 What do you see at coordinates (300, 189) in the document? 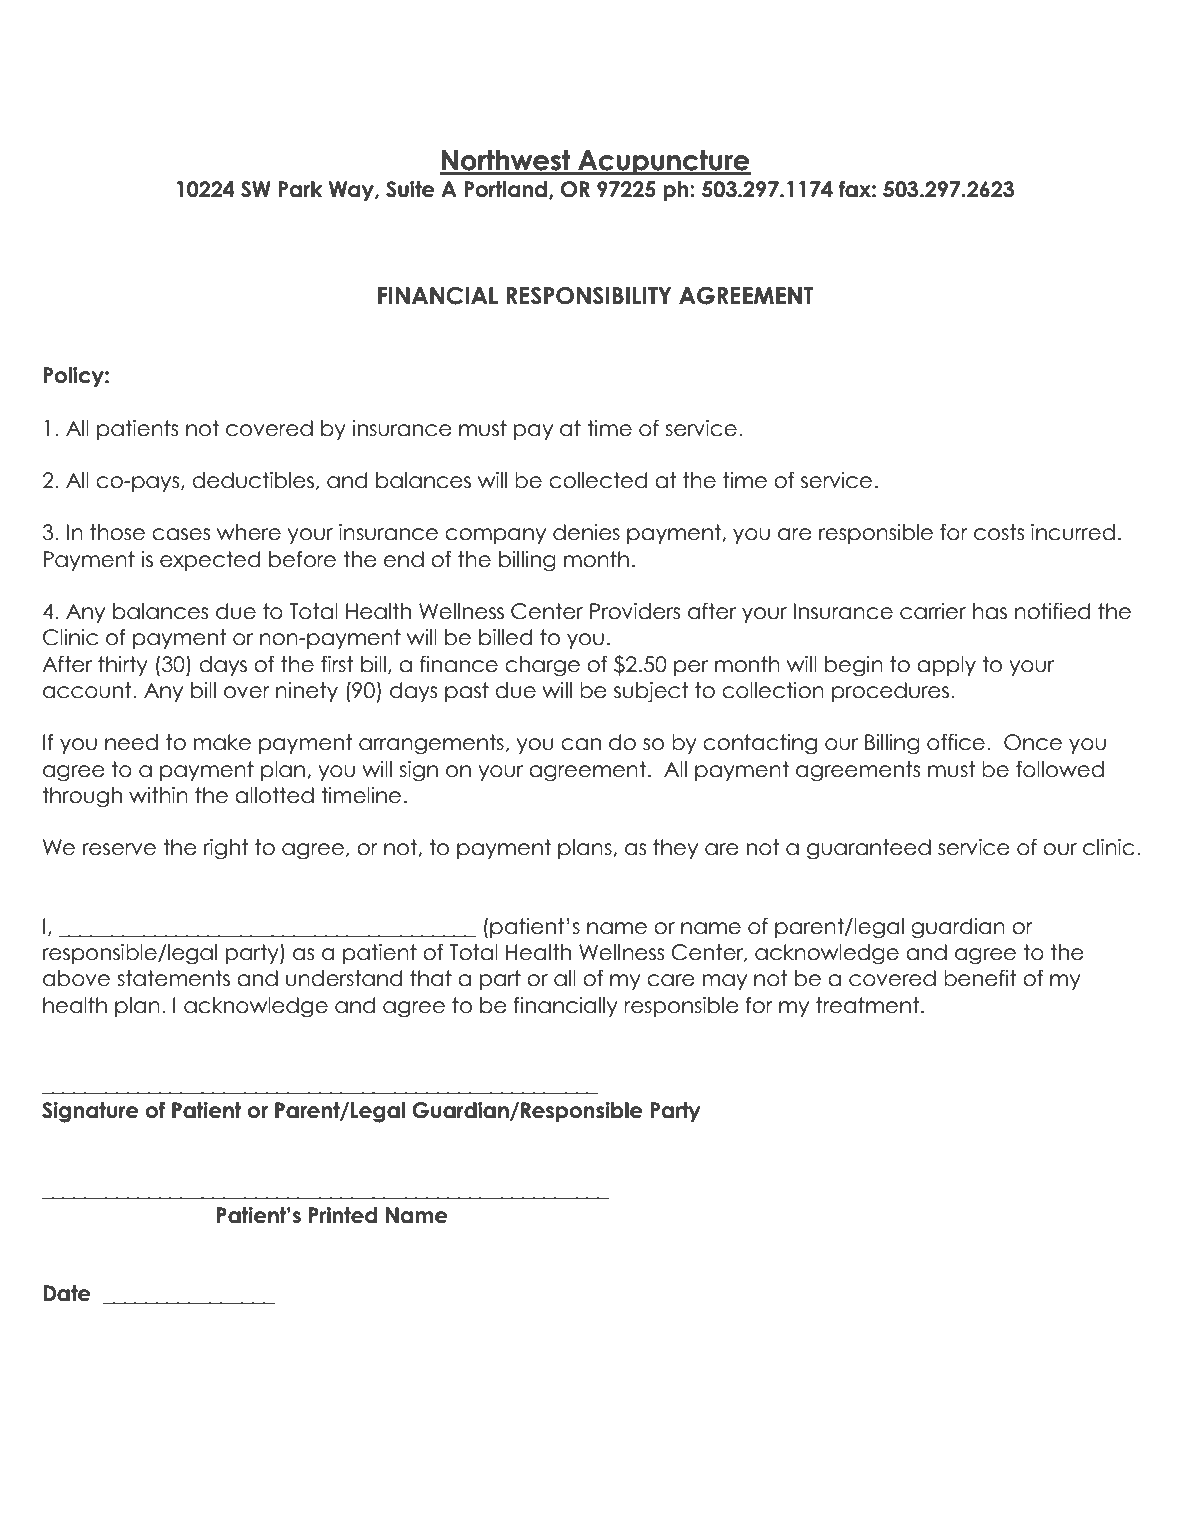
I see `Park` at bounding box center [300, 189].
